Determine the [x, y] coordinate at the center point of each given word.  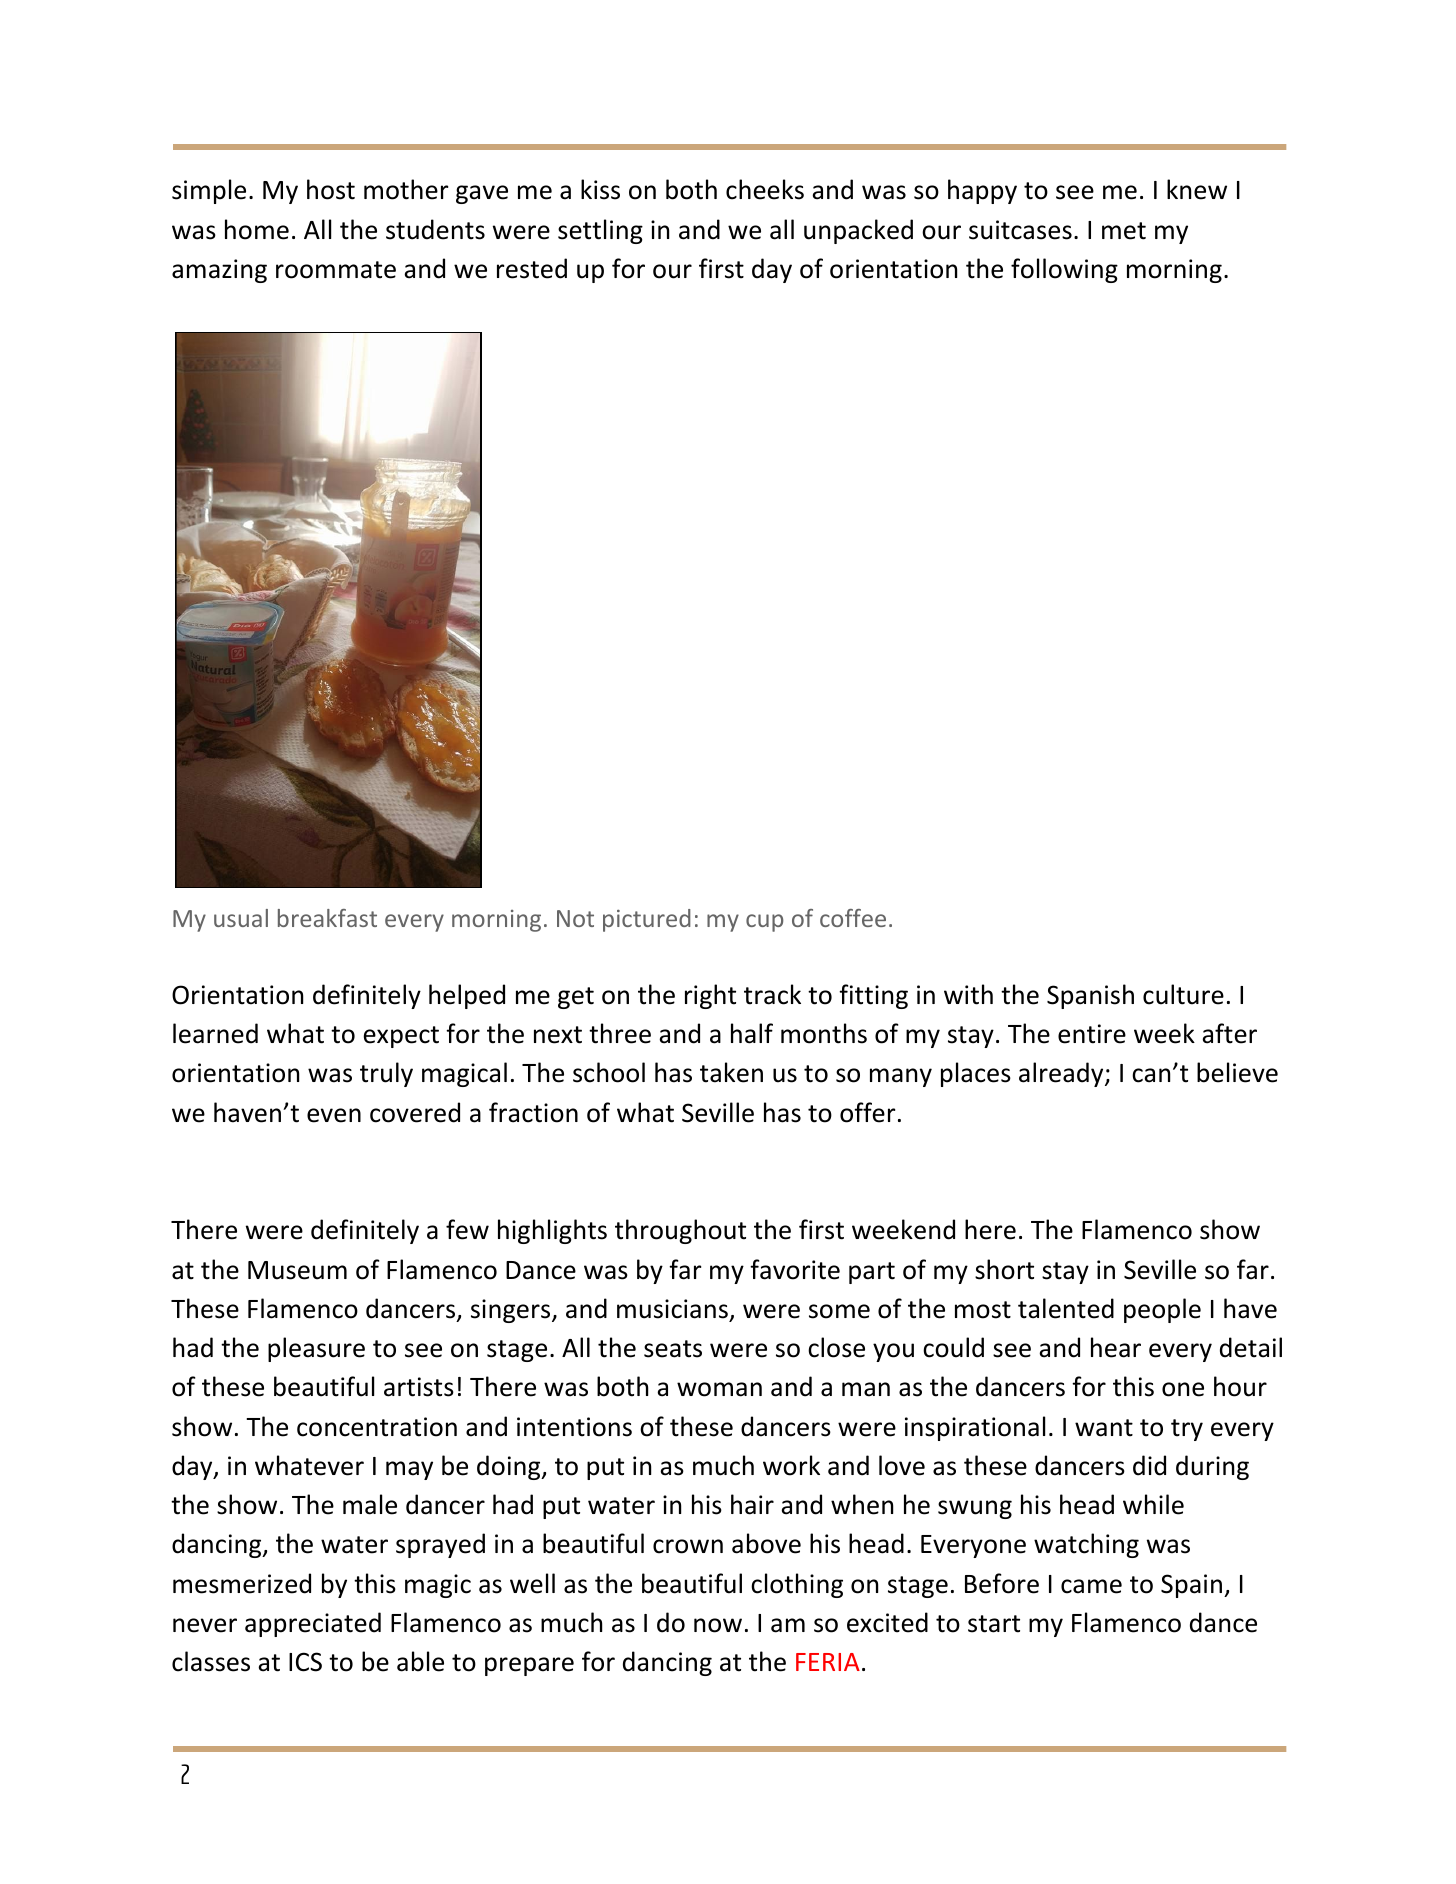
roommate [336, 270]
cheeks [765, 189]
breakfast [327, 918]
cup [764, 923]
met [1124, 231]
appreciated [313, 1624]
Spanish [1090, 996]
